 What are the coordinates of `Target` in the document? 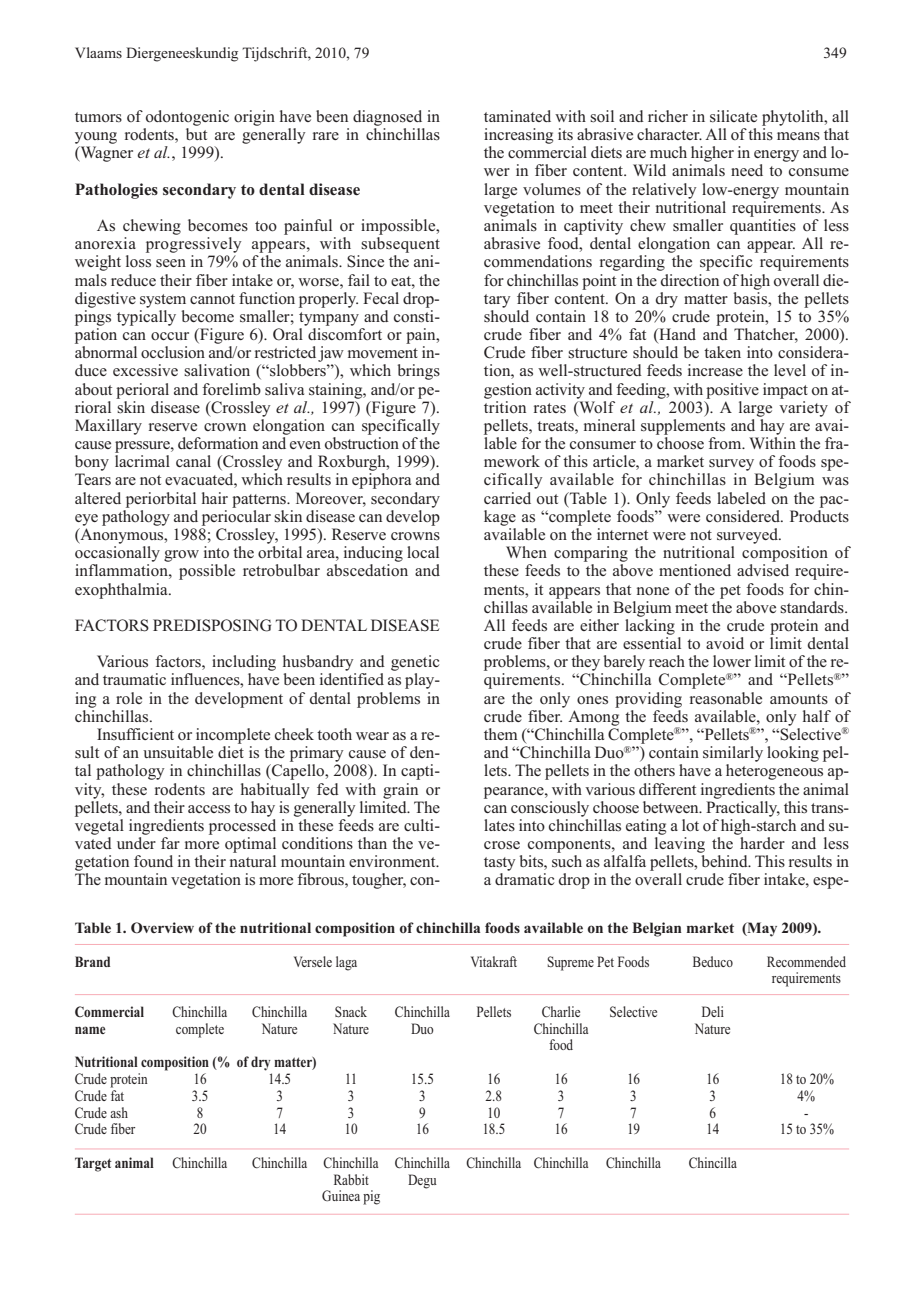 It's located at (93, 1164).
